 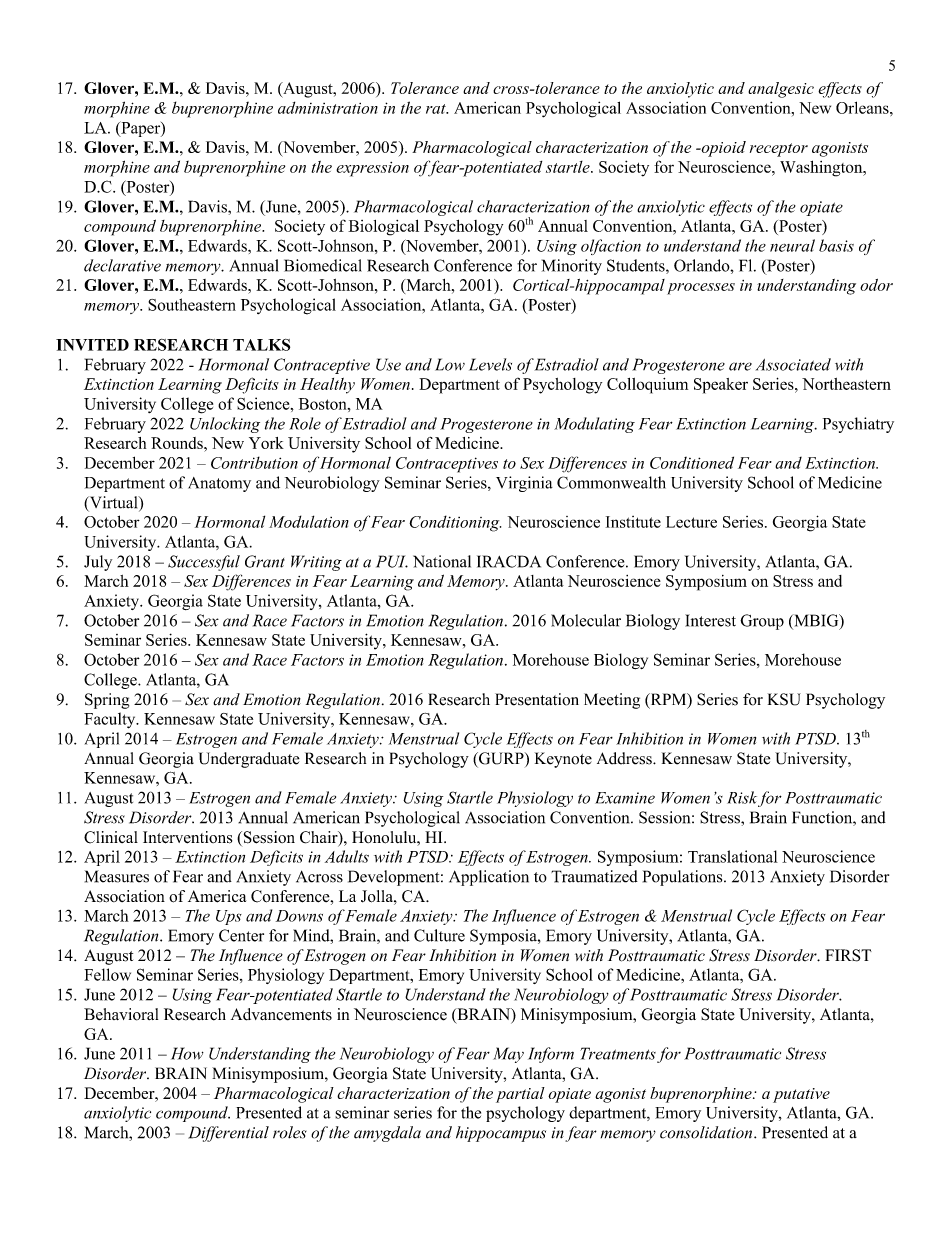 What do you see at coordinates (249, 760) in the image?
I see `Undergraduate` at bounding box center [249, 760].
